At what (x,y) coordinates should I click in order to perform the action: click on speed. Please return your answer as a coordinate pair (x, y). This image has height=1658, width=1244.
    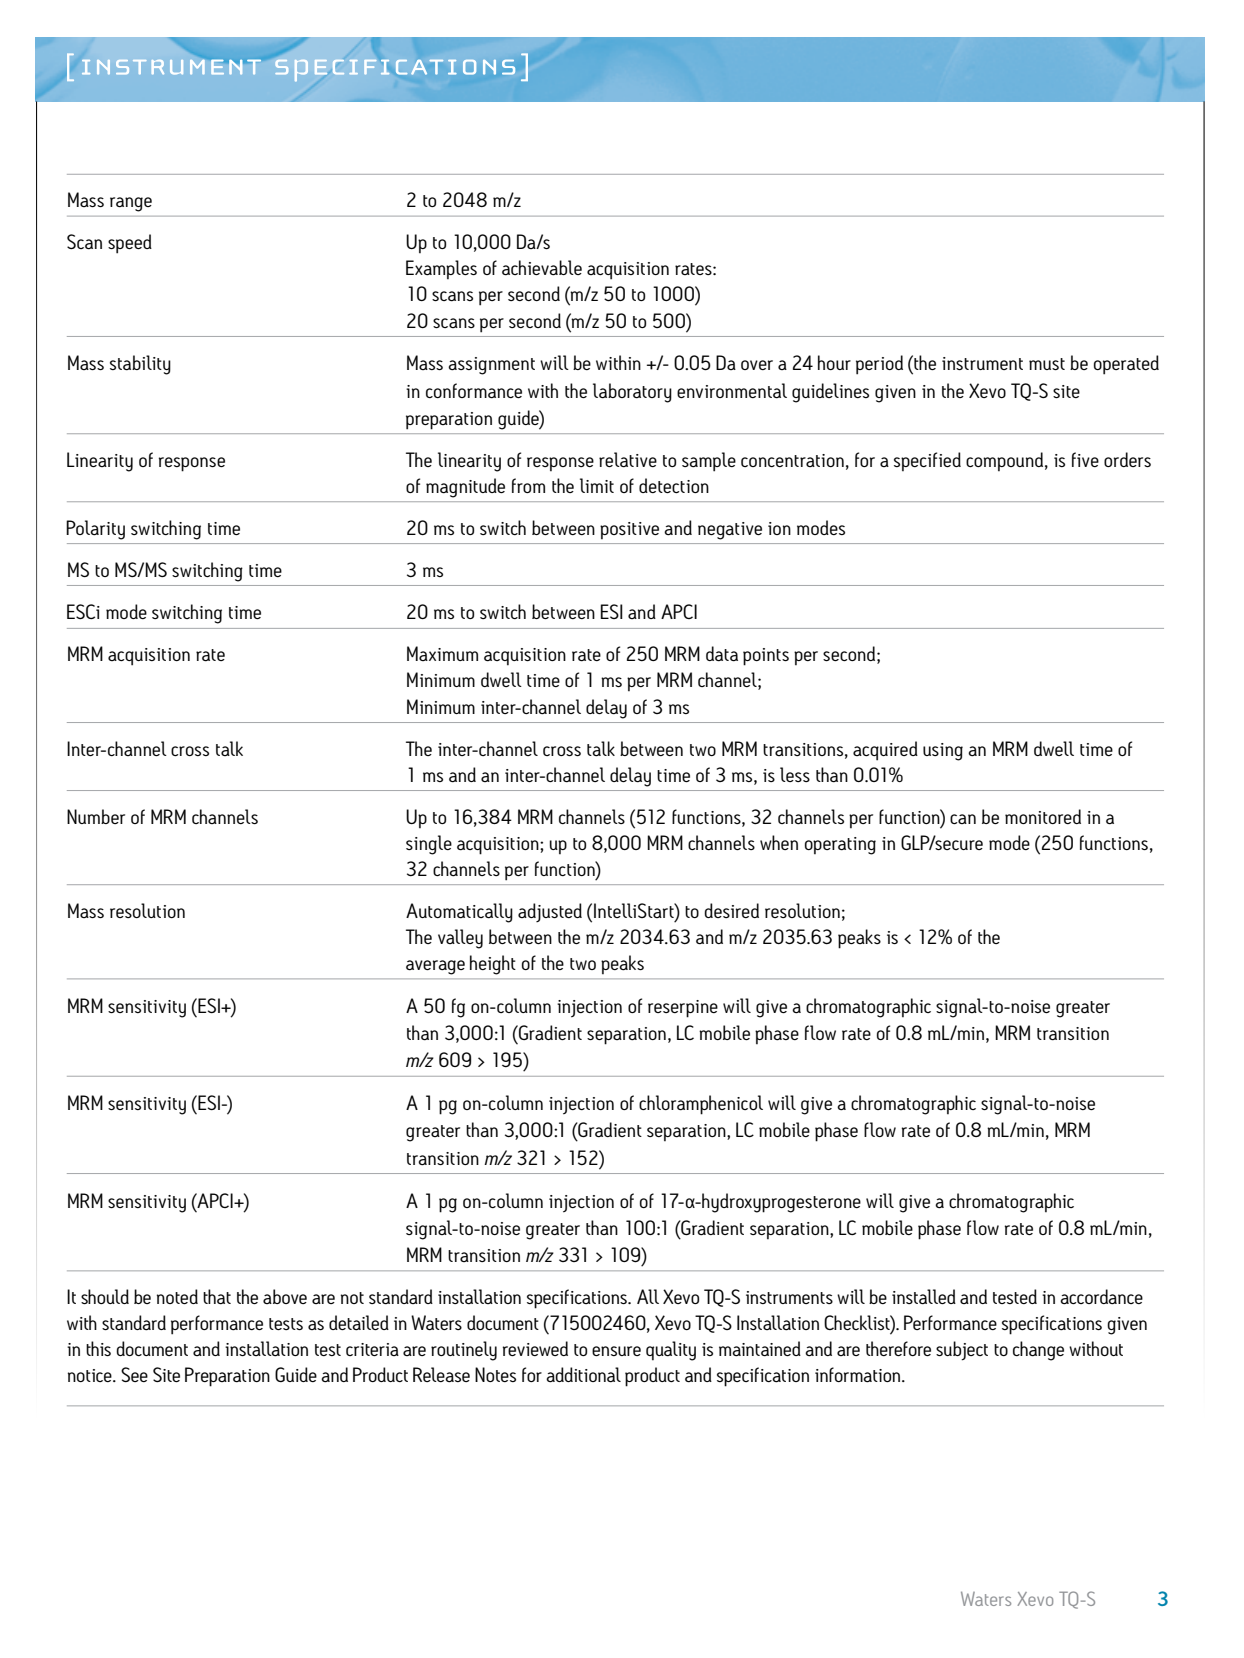
    Looking at the image, I should click on (130, 244).
